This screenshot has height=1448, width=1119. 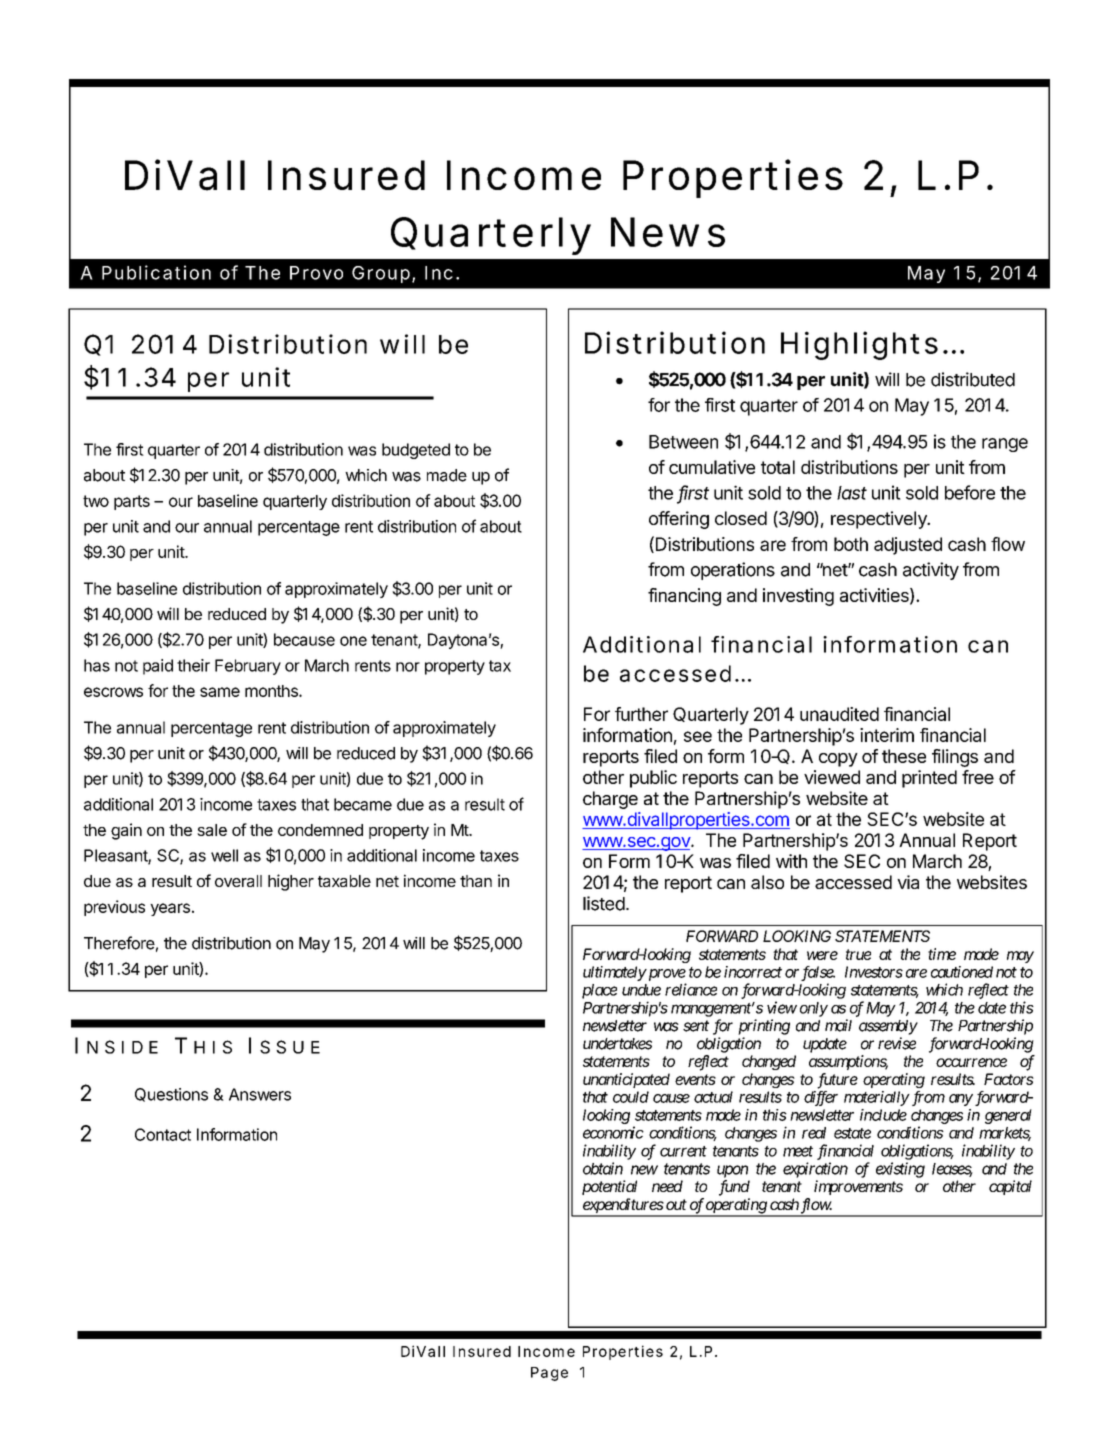 What do you see at coordinates (859, 345) in the screenshot?
I see `Highlights` at bounding box center [859, 345].
